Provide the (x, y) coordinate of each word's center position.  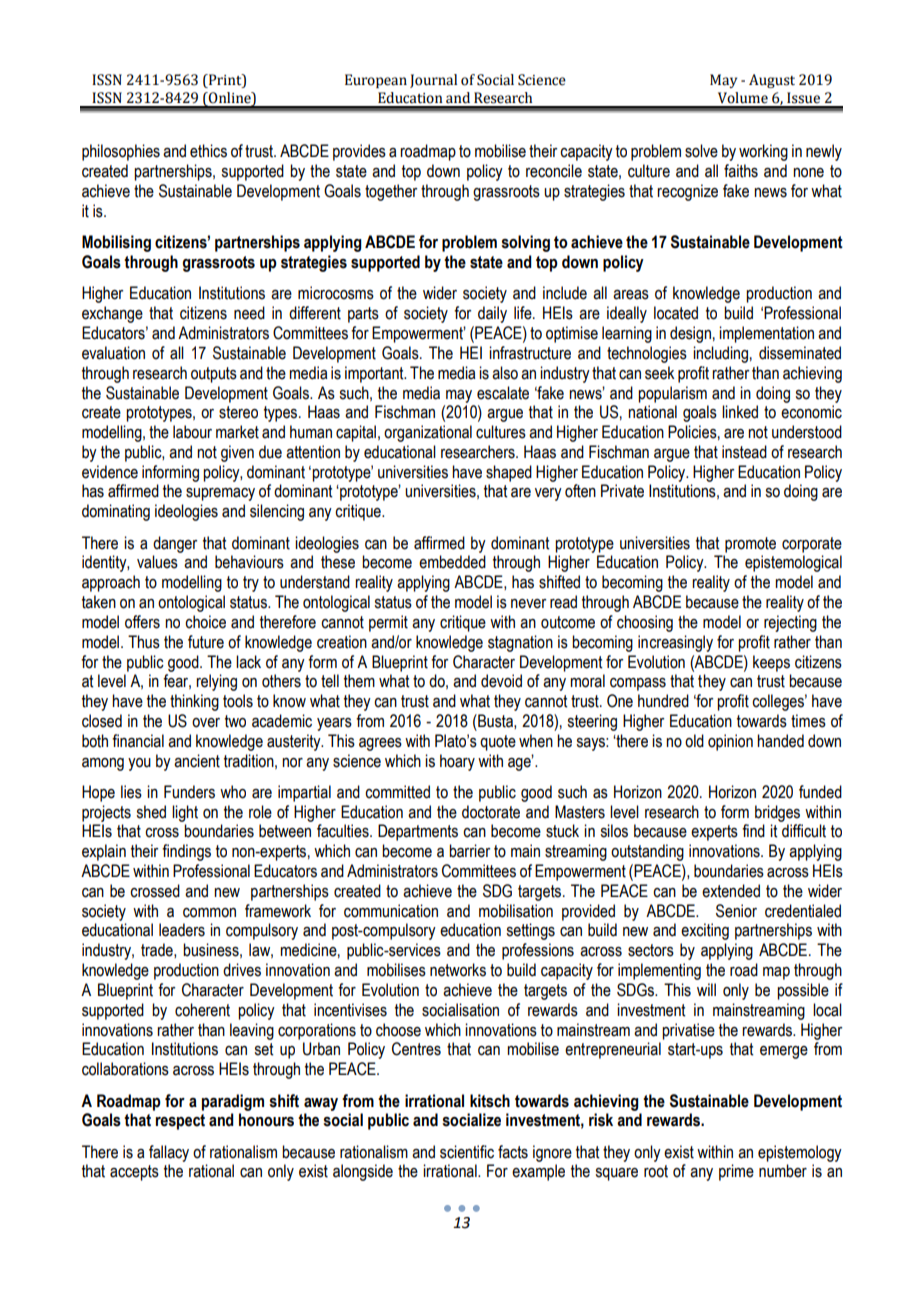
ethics (208, 151)
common (209, 913)
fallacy (169, 1153)
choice (205, 622)
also (505, 373)
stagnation (520, 643)
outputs (214, 375)
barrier (470, 851)
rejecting (790, 623)
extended (731, 891)
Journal (433, 81)
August (772, 81)
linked (740, 412)
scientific (467, 1152)
